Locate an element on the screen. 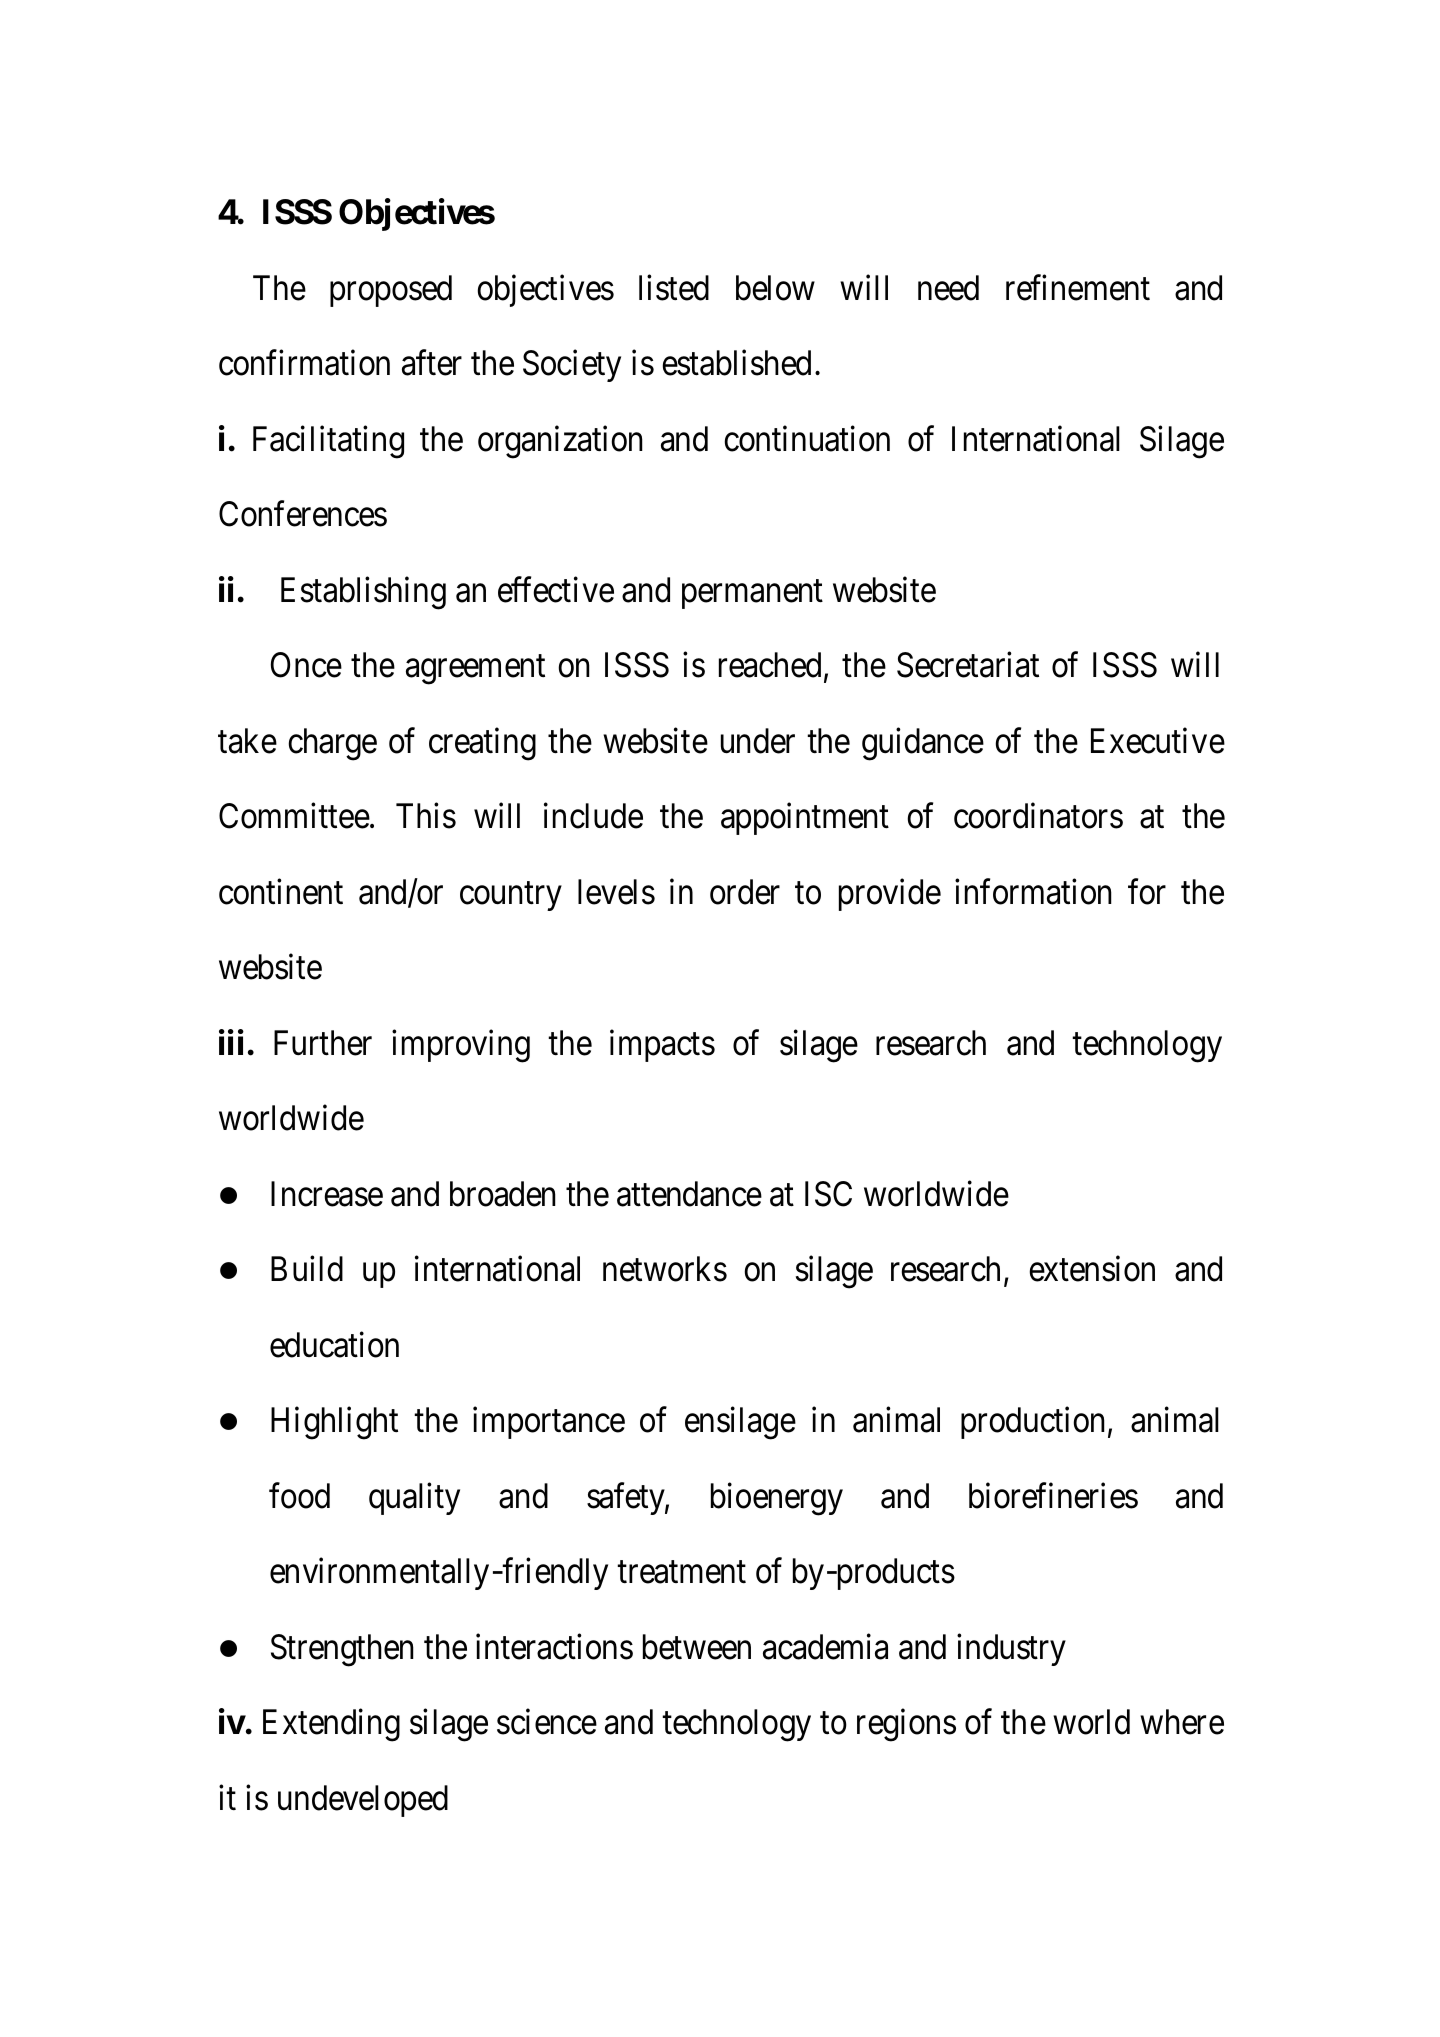  networks is located at coordinates (665, 1269).
